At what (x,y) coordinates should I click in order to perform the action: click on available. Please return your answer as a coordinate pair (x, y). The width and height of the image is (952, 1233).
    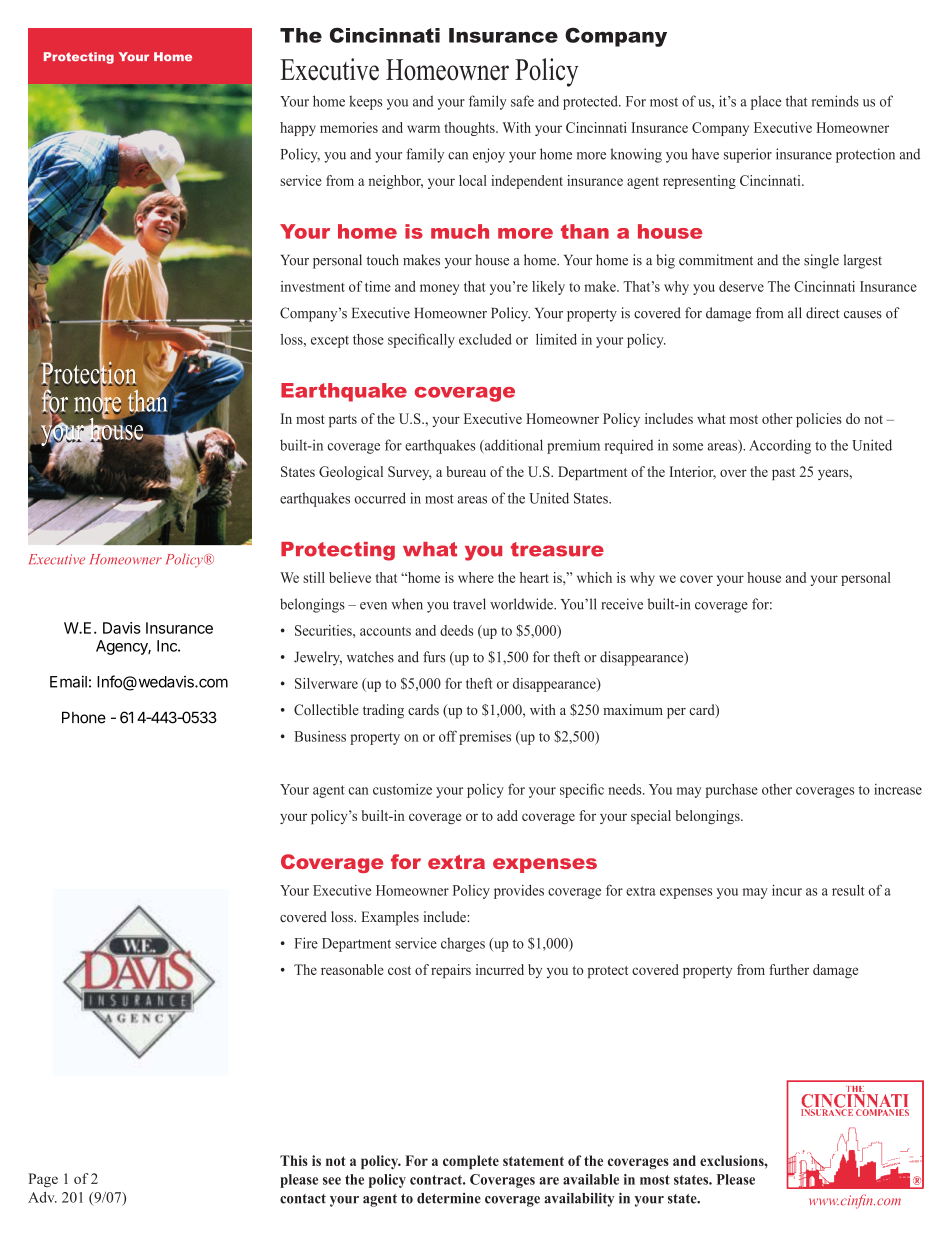
    Looking at the image, I should click on (591, 1179).
